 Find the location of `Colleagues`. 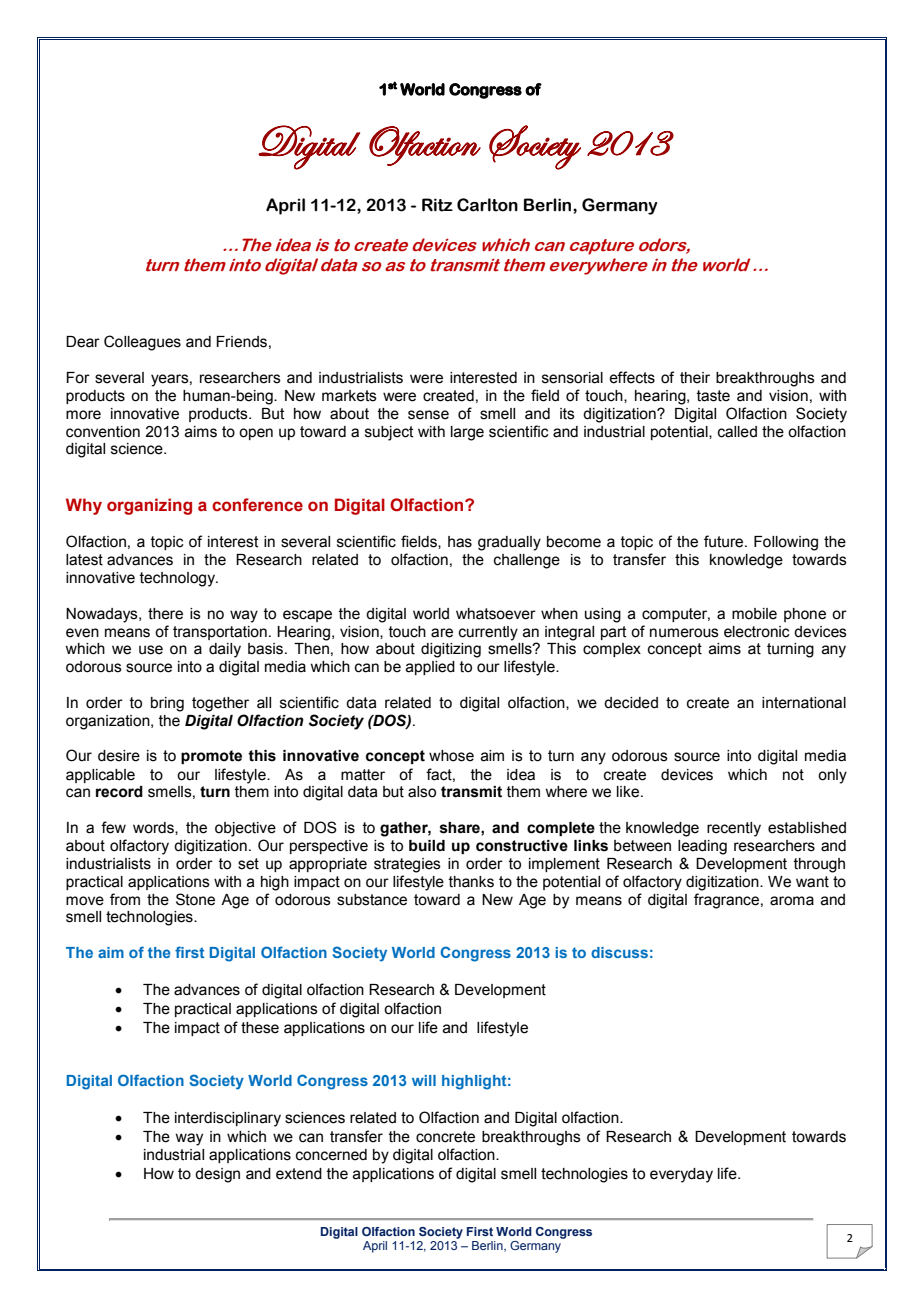

Colleagues is located at coordinates (142, 343).
